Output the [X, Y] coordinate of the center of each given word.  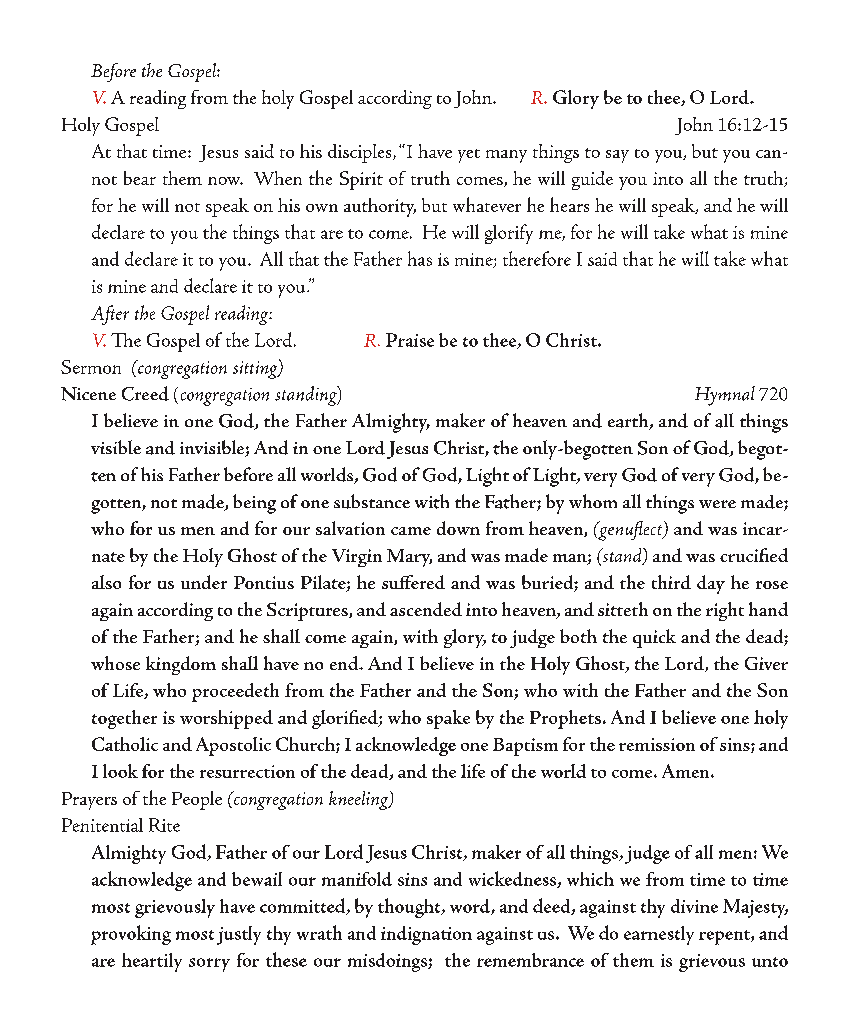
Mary [409, 558]
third [671, 582]
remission [657, 744]
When [278, 178]
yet [469, 156]
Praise [410, 340]
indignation [426, 935]
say [617, 156]
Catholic [125, 744]
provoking [131, 935]
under [204, 582]
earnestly [659, 935]
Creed [145, 393]
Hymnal [725, 396]
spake [448, 719]
